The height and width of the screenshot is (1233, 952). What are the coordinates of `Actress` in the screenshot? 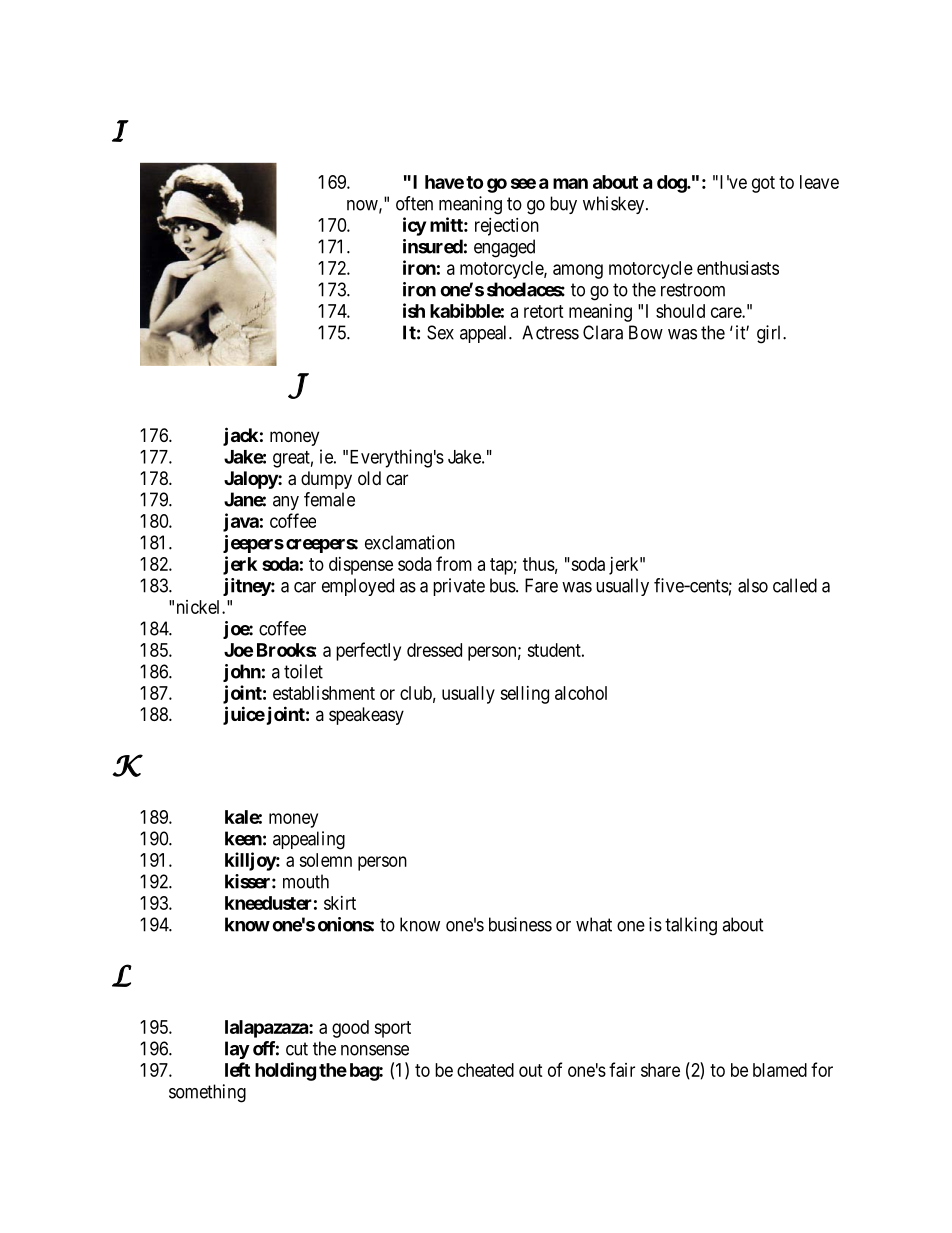 It's located at (550, 332).
